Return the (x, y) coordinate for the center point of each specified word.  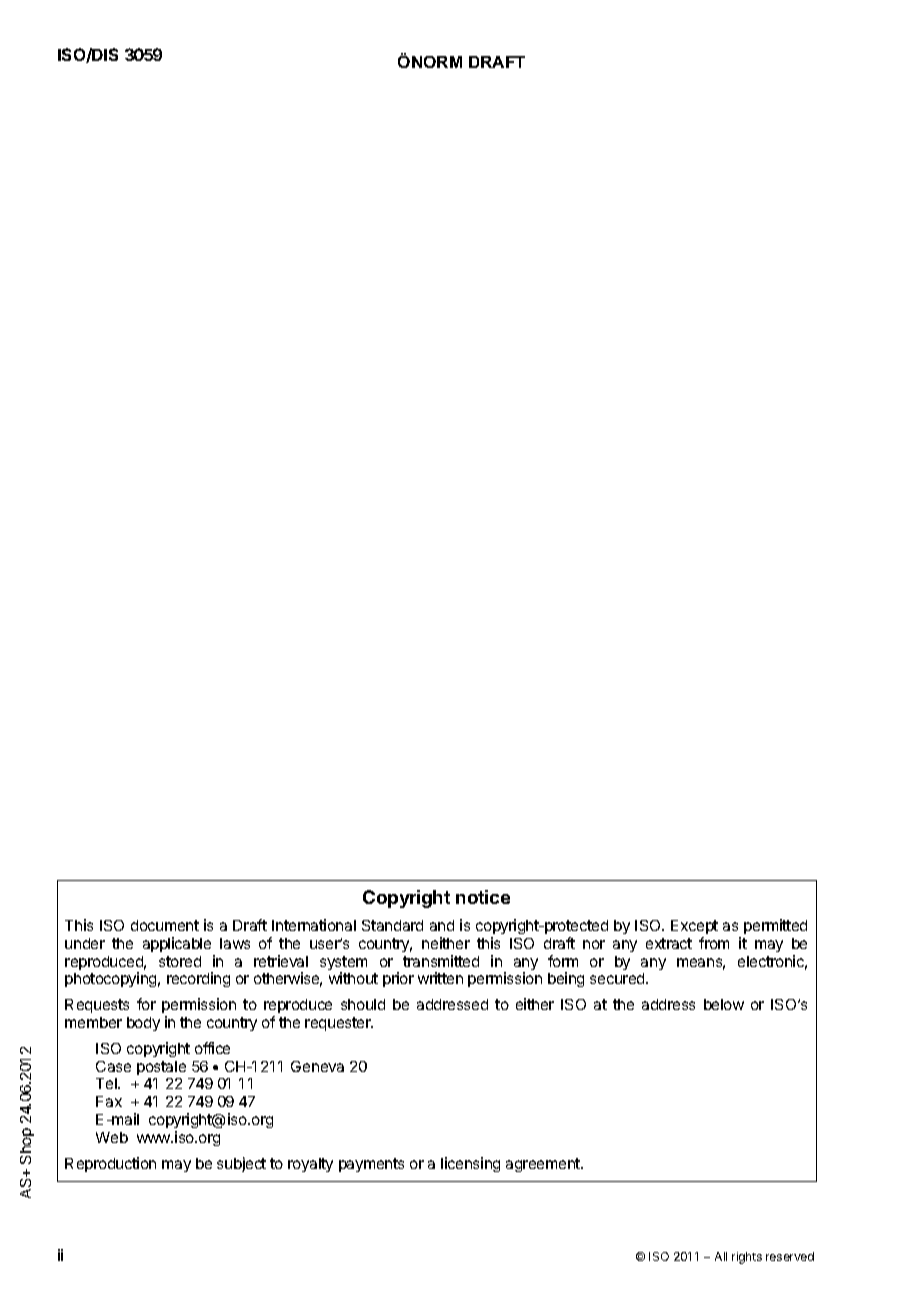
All (721, 1256)
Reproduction (110, 1164)
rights (747, 1258)
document (165, 925)
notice (483, 897)
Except (694, 927)
